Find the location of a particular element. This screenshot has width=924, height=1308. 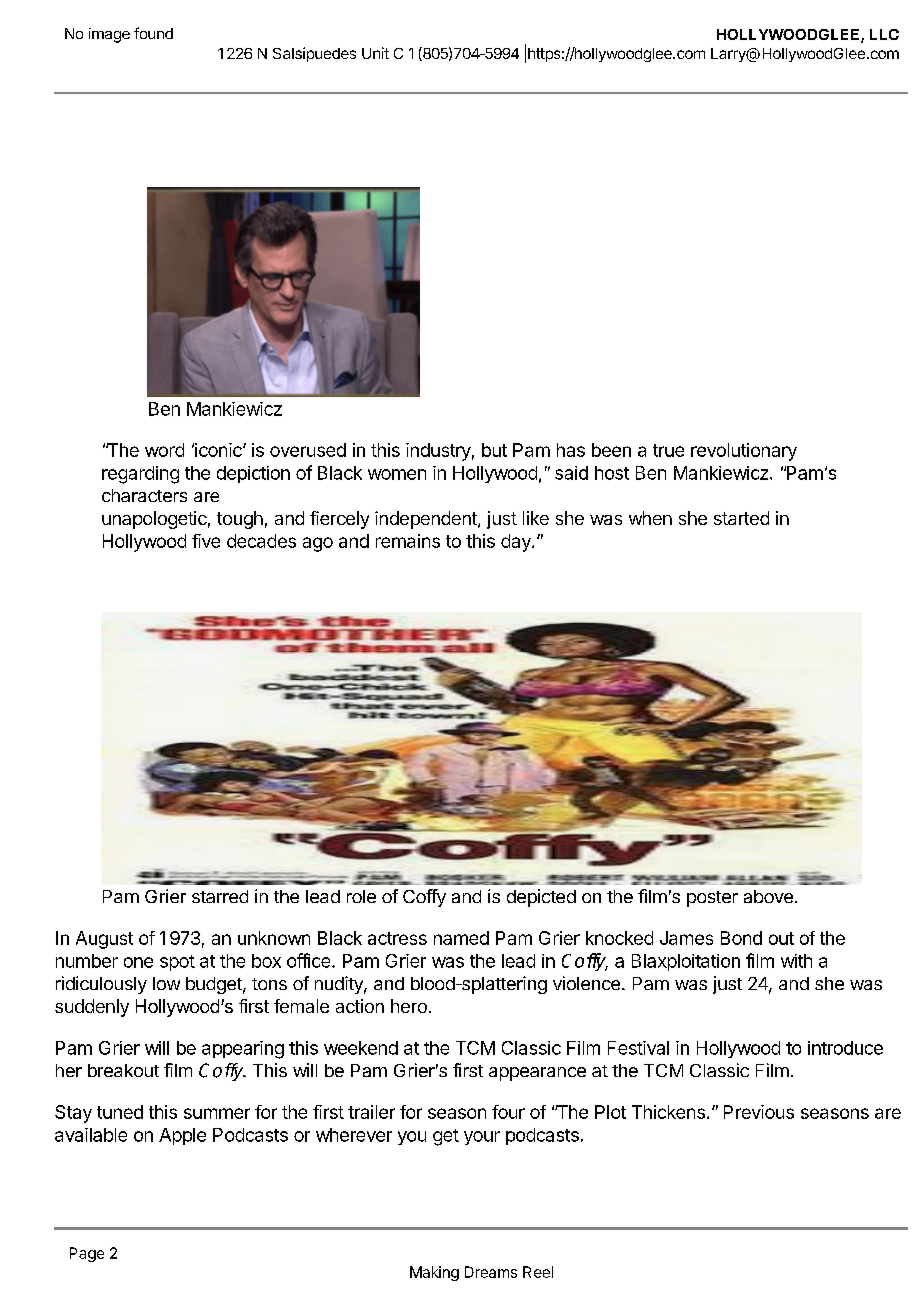

word is located at coordinates (164, 450).
